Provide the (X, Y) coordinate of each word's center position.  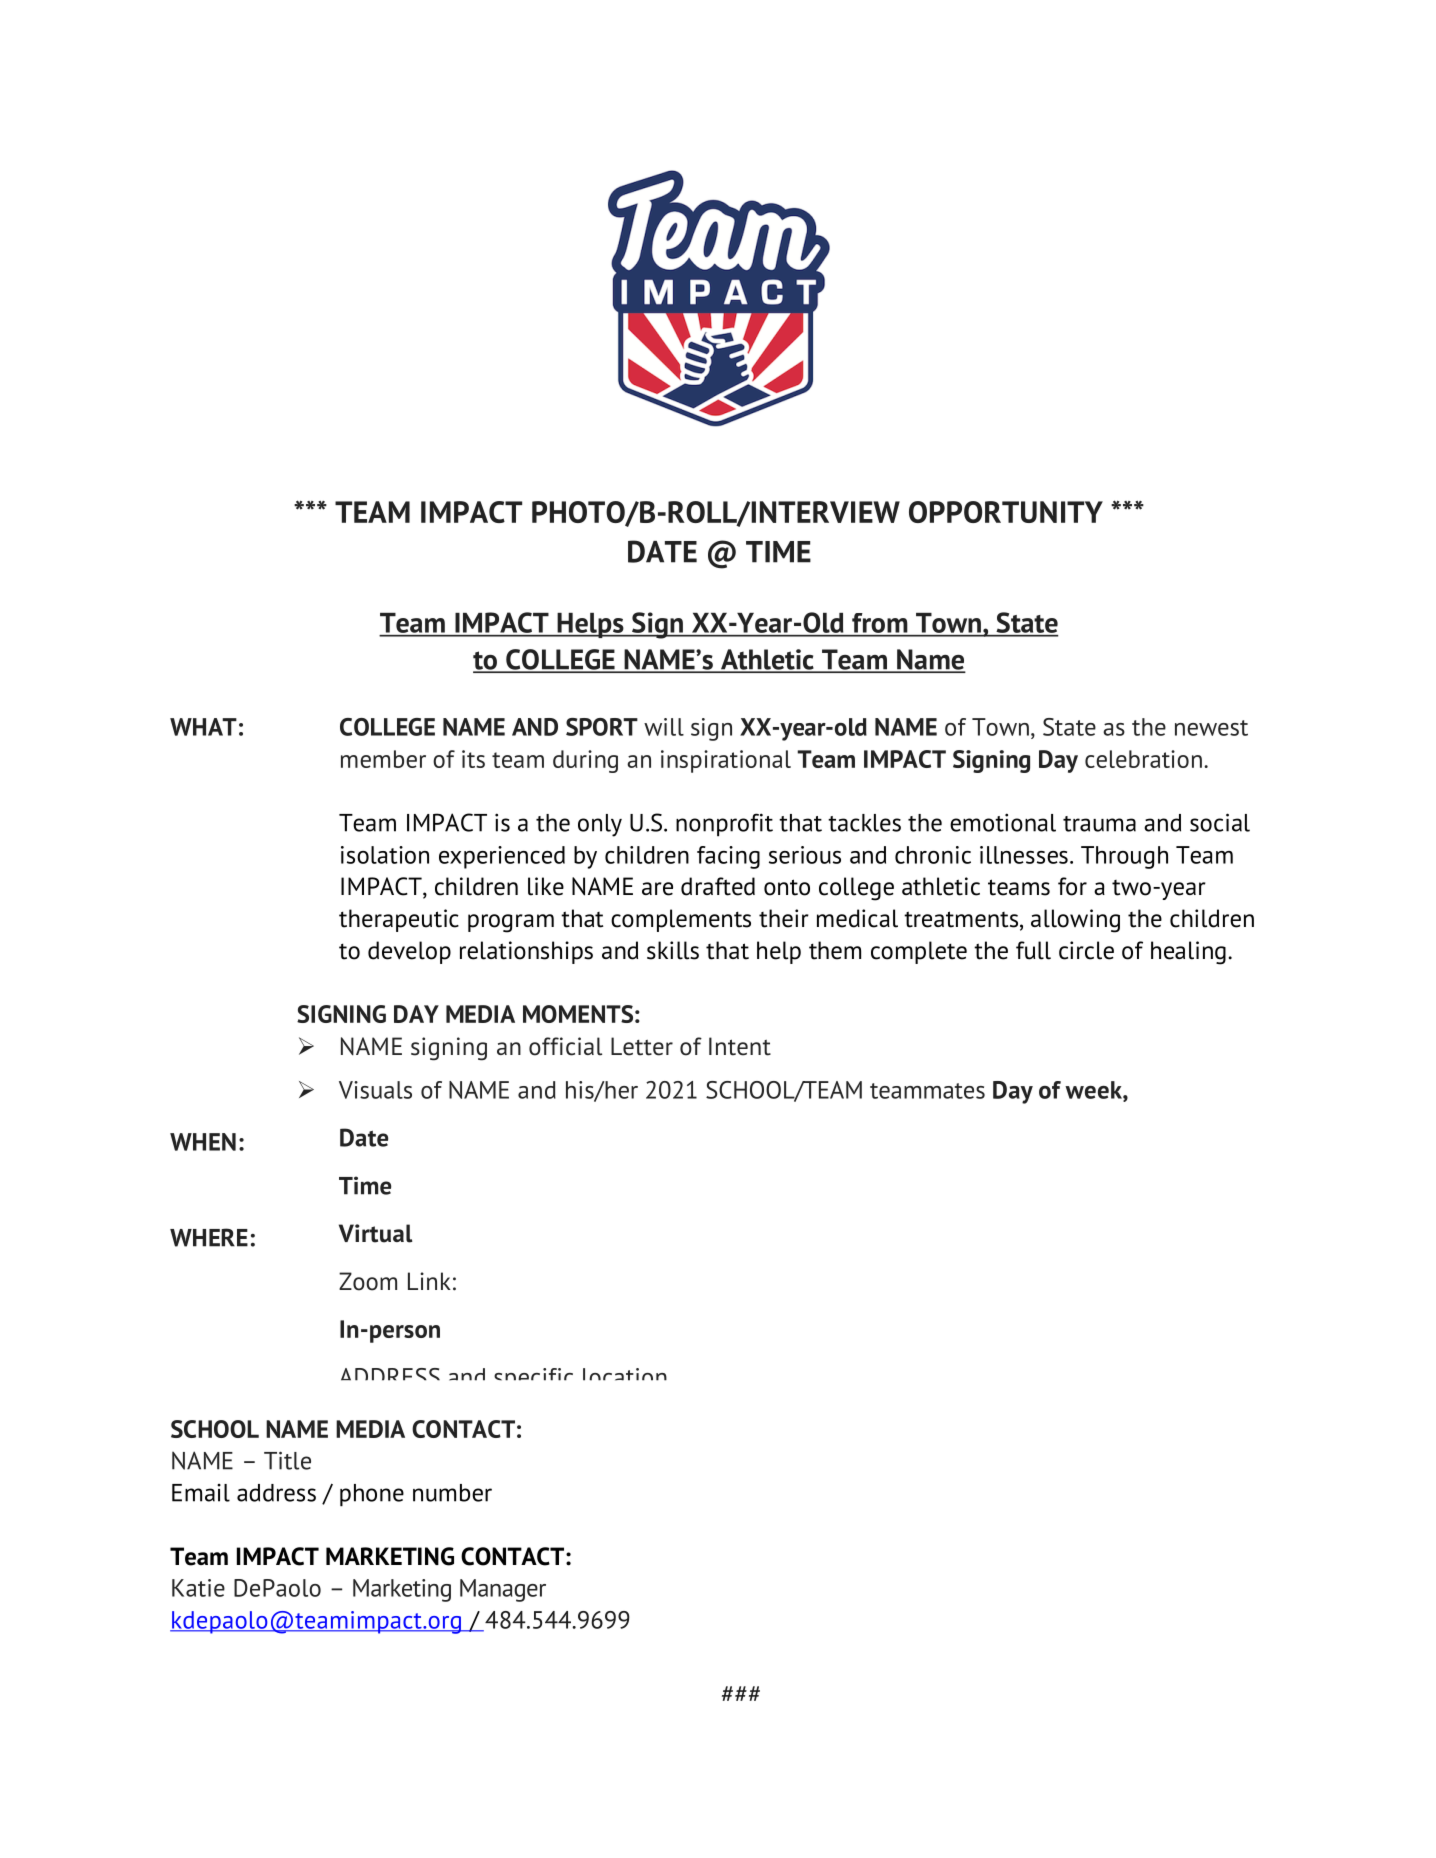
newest (1211, 728)
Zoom (368, 1281)
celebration (1143, 759)
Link (429, 1281)
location (625, 1374)
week (1094, 1091)
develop (409, 952)
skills (673, 950)
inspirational (726, 761)
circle (1086, 950)
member (383, 759)
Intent (740, 1046)
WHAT (203, 727)
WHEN (203, 1142)
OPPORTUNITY (1006, 512)
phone (372, 1495)
